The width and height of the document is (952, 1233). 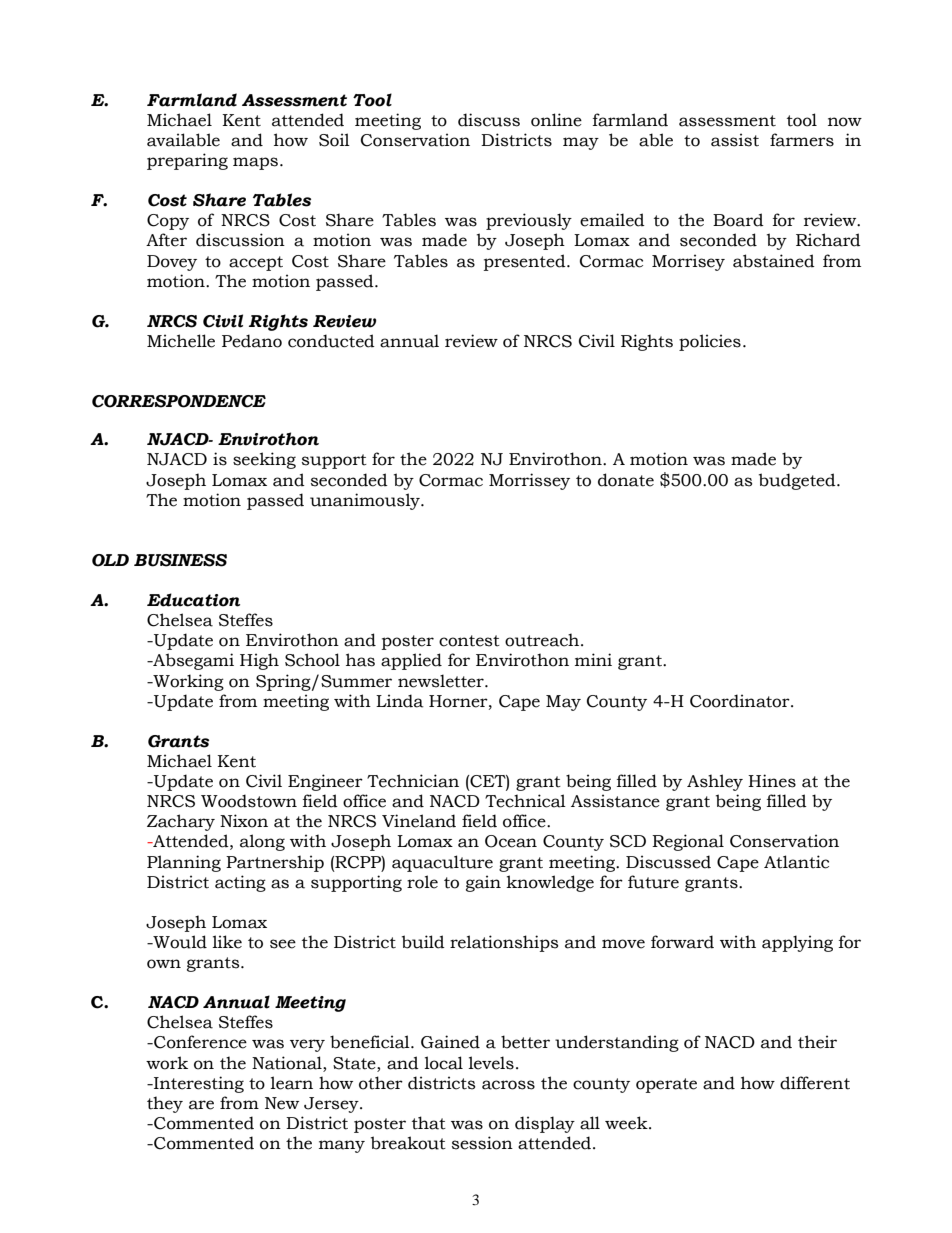 I want to click on High, so click(x=259, y=661).
